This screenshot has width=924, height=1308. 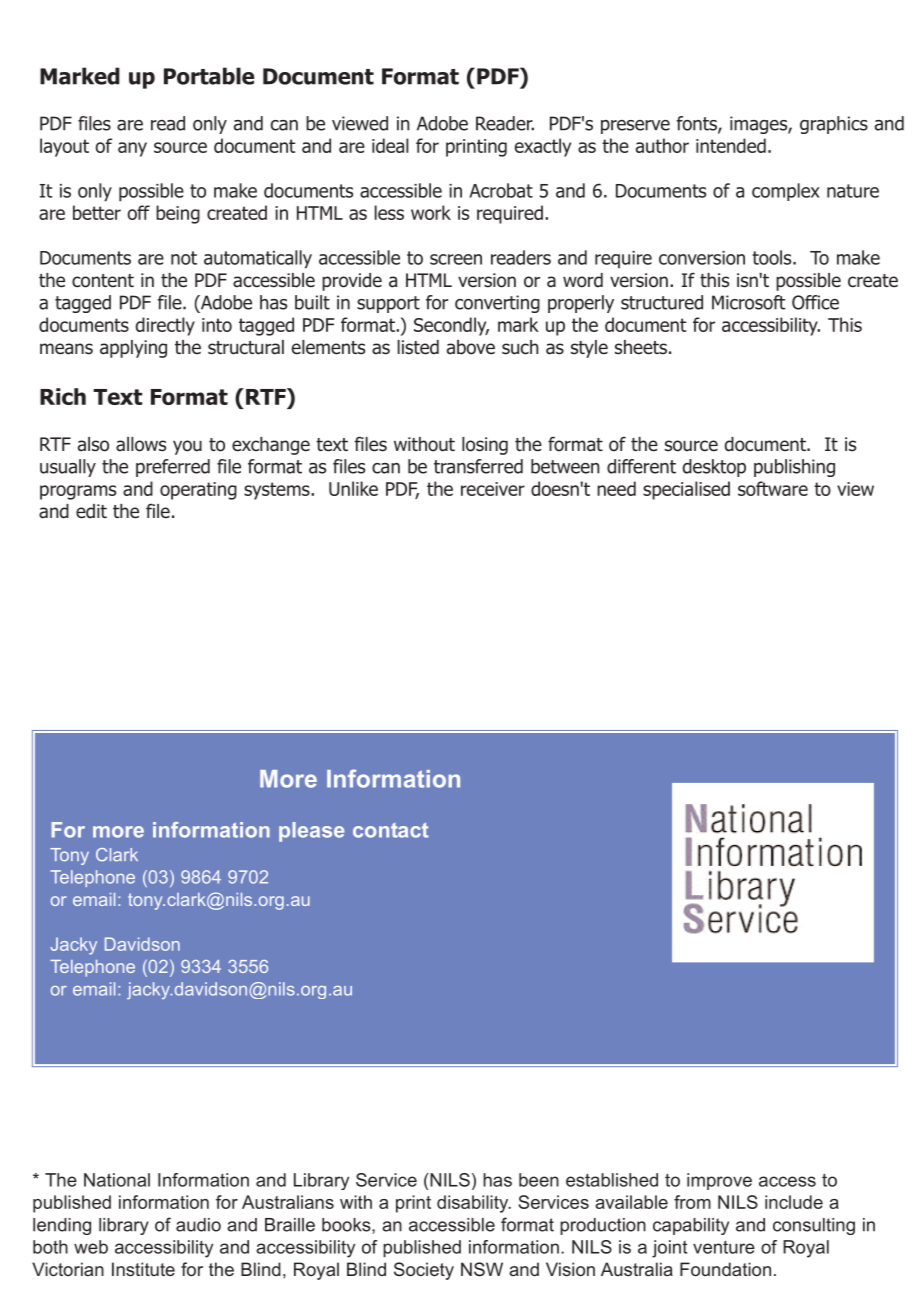 What do you see at coordinates (133, 349) in the screenshot?
I see `applying` at bounding box center [133, 349].
